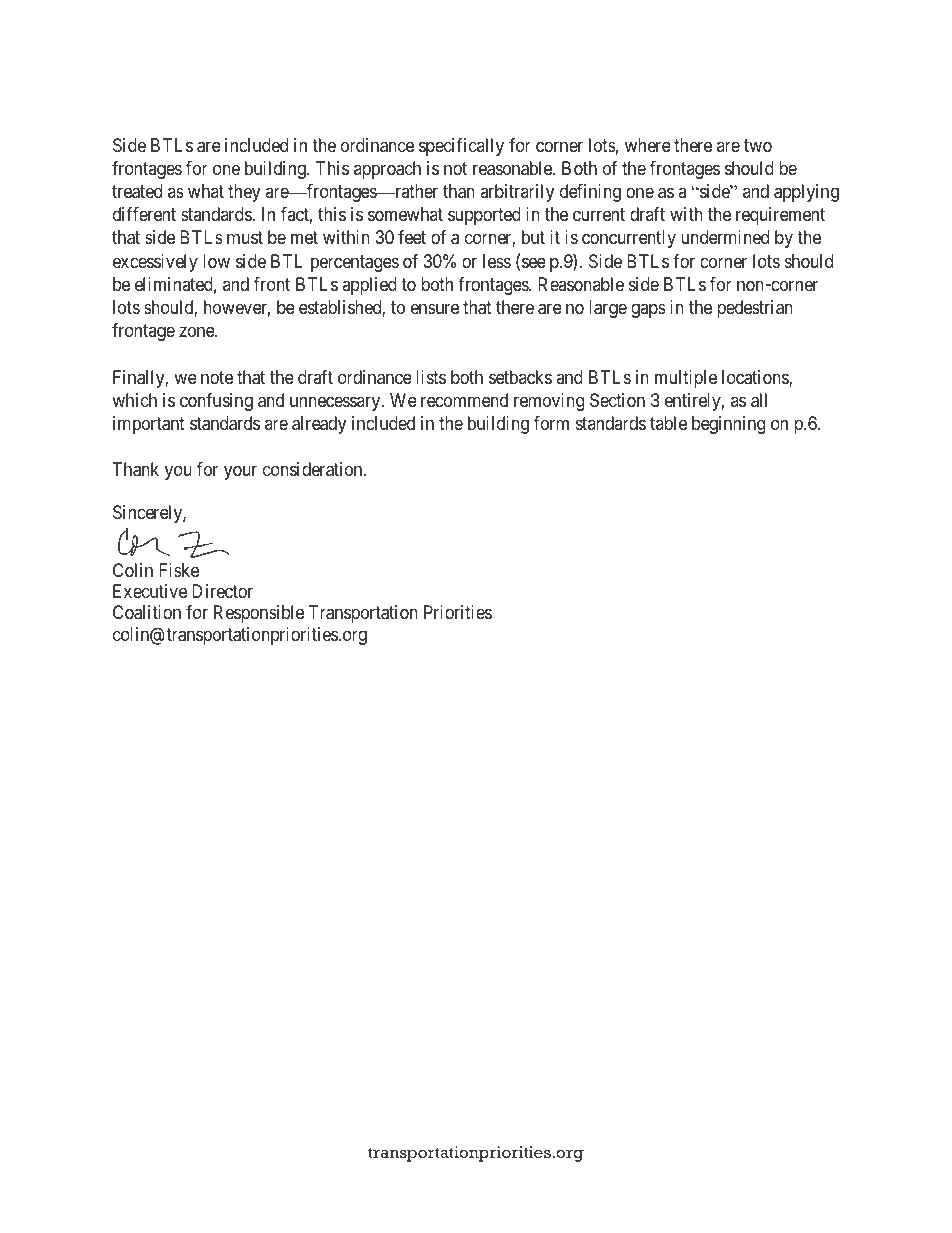  What do you see at coordinates (240, 473) in the image?
I see `your` at bounding box center [240, 473].
